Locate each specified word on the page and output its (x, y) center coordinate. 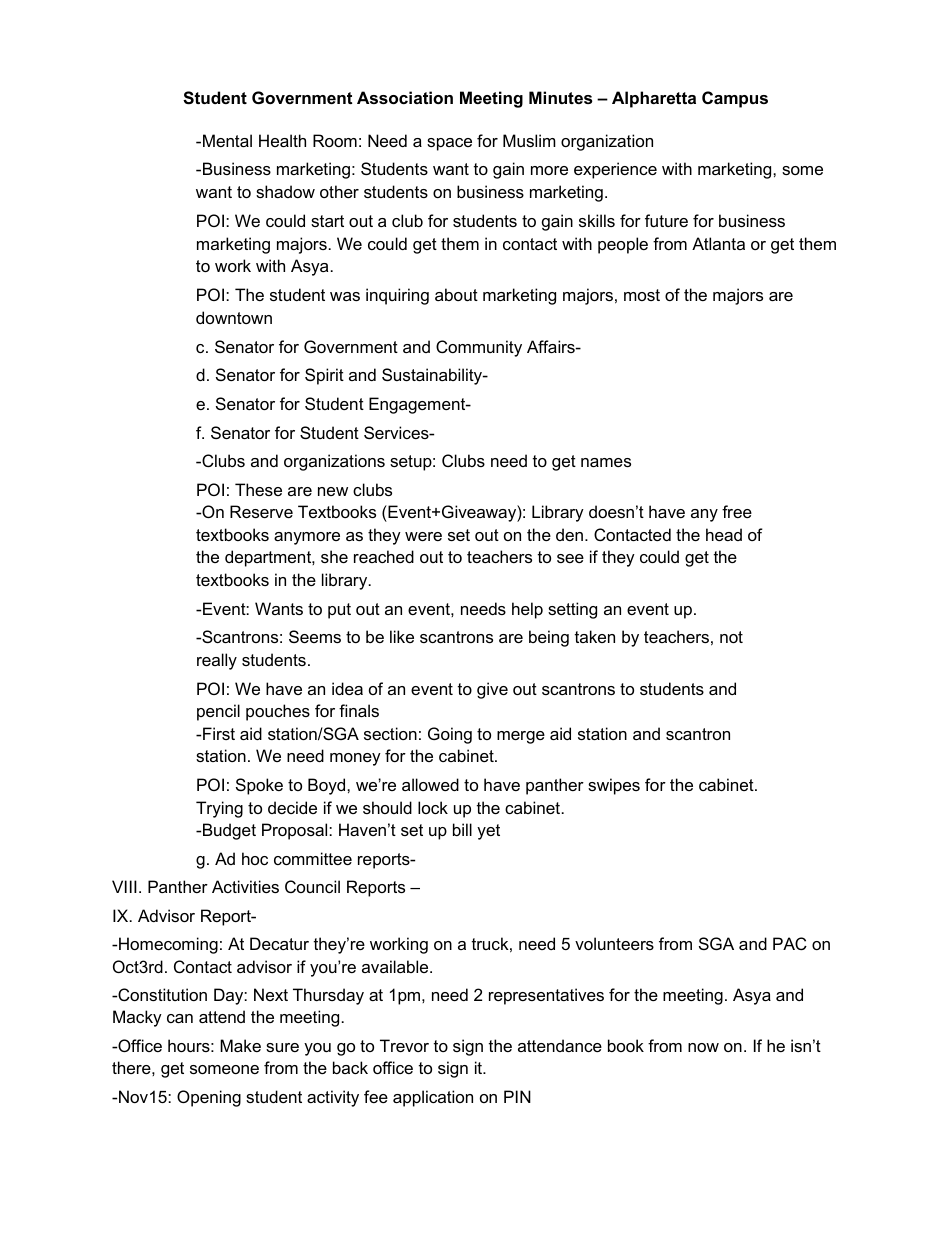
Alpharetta (654, 99)
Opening (209, 1098)
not (731, 637)
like (402, 636)
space (449, 144)
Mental (227, 140)
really (217, 661)
